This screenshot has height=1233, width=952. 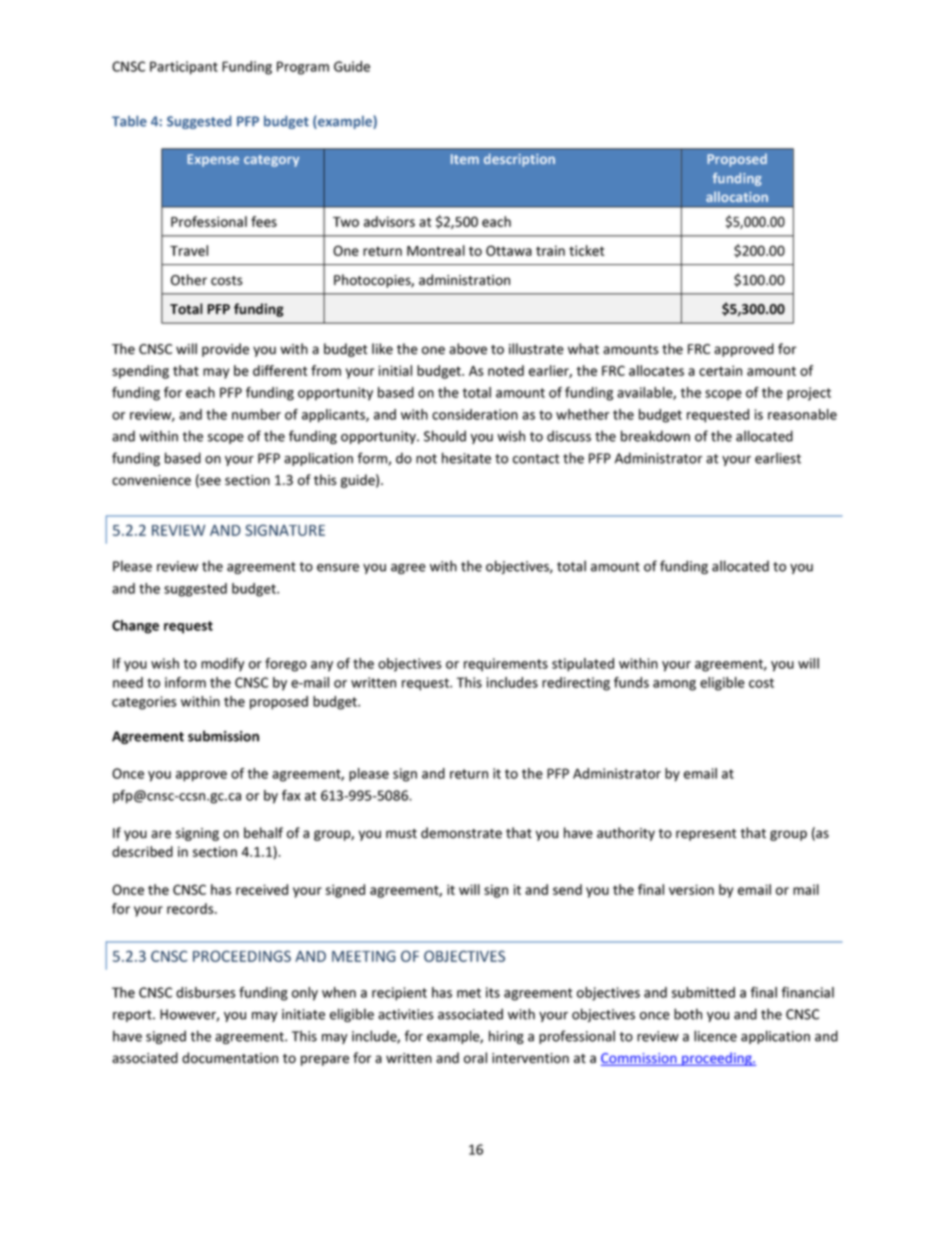 What do you see at coordinates (778, 458) in the screenshot?
I see `earliest` at bounding box center [778, 458].
